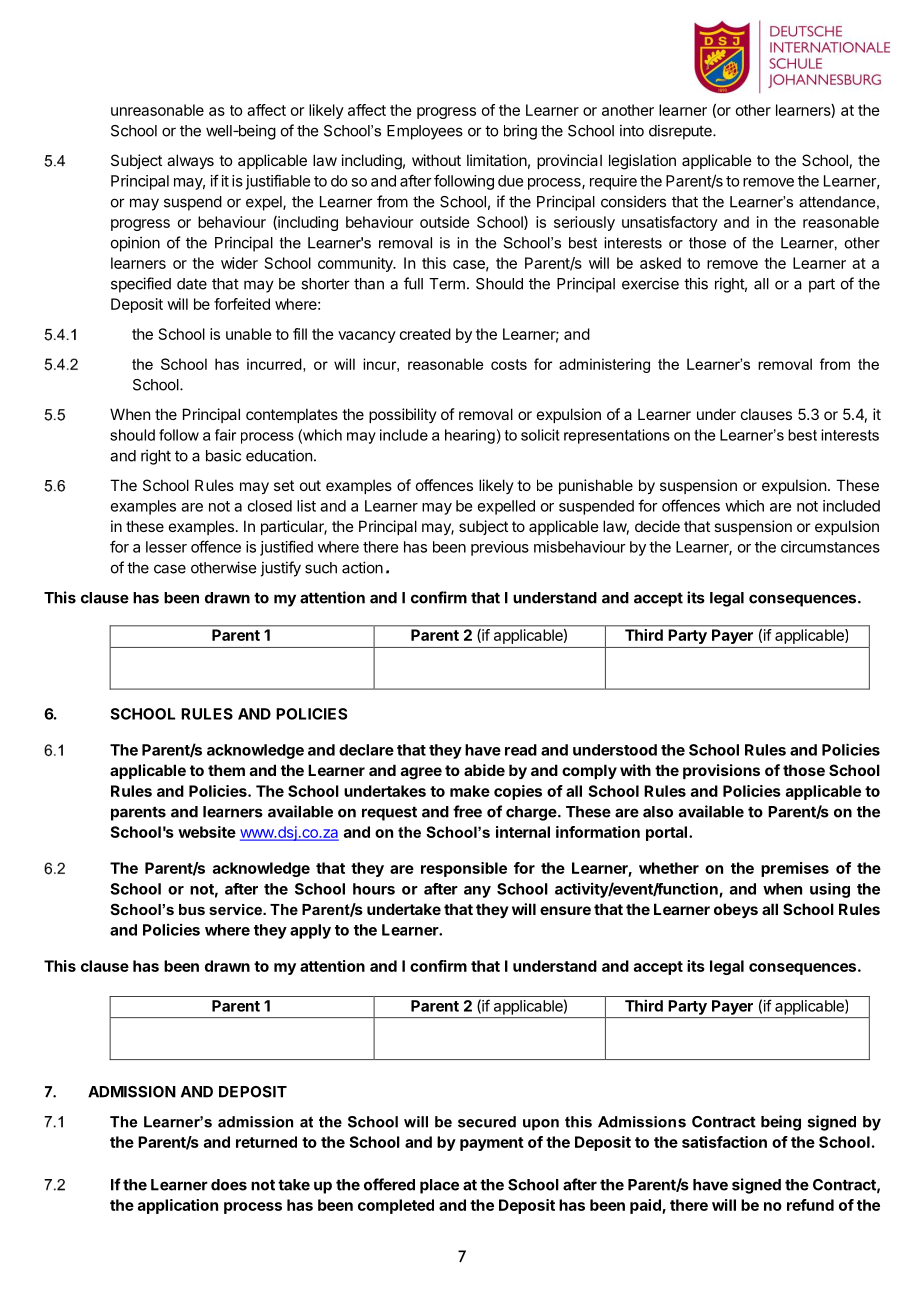  What do you see at coordinates (207, 832) in the screenshot?
I see `website` at bounding box center [207, 832].
